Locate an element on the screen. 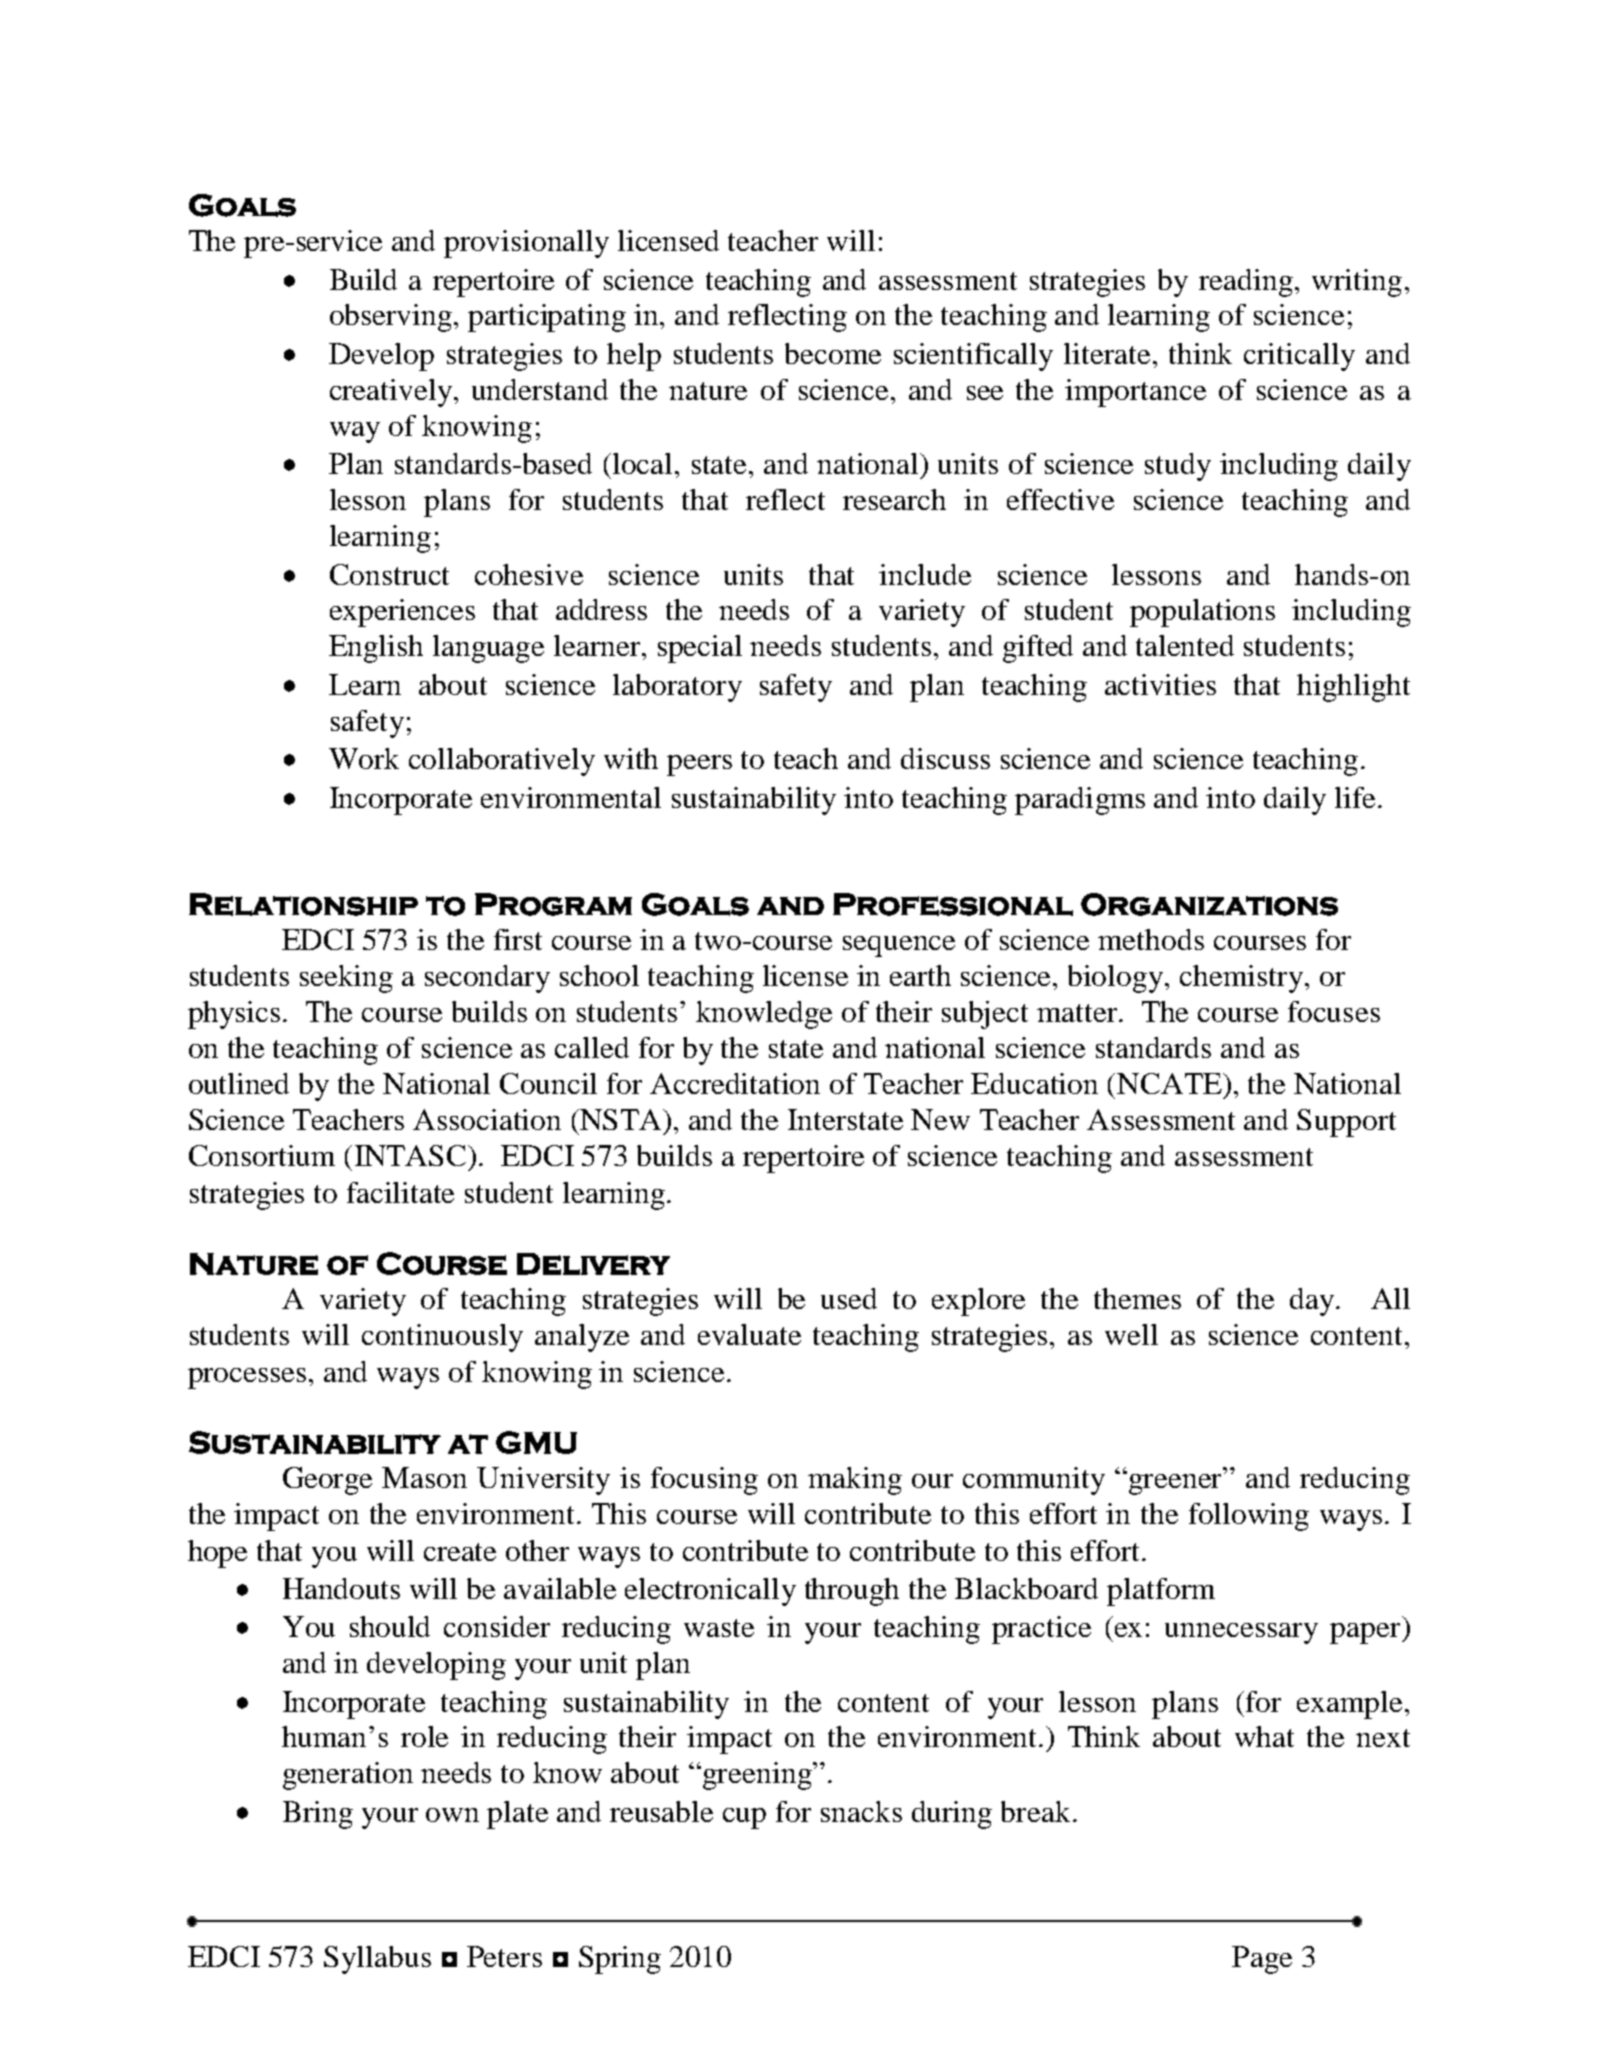 The image size is (1599, 2069). Syllabus is located at coordinates (377, 1960).
